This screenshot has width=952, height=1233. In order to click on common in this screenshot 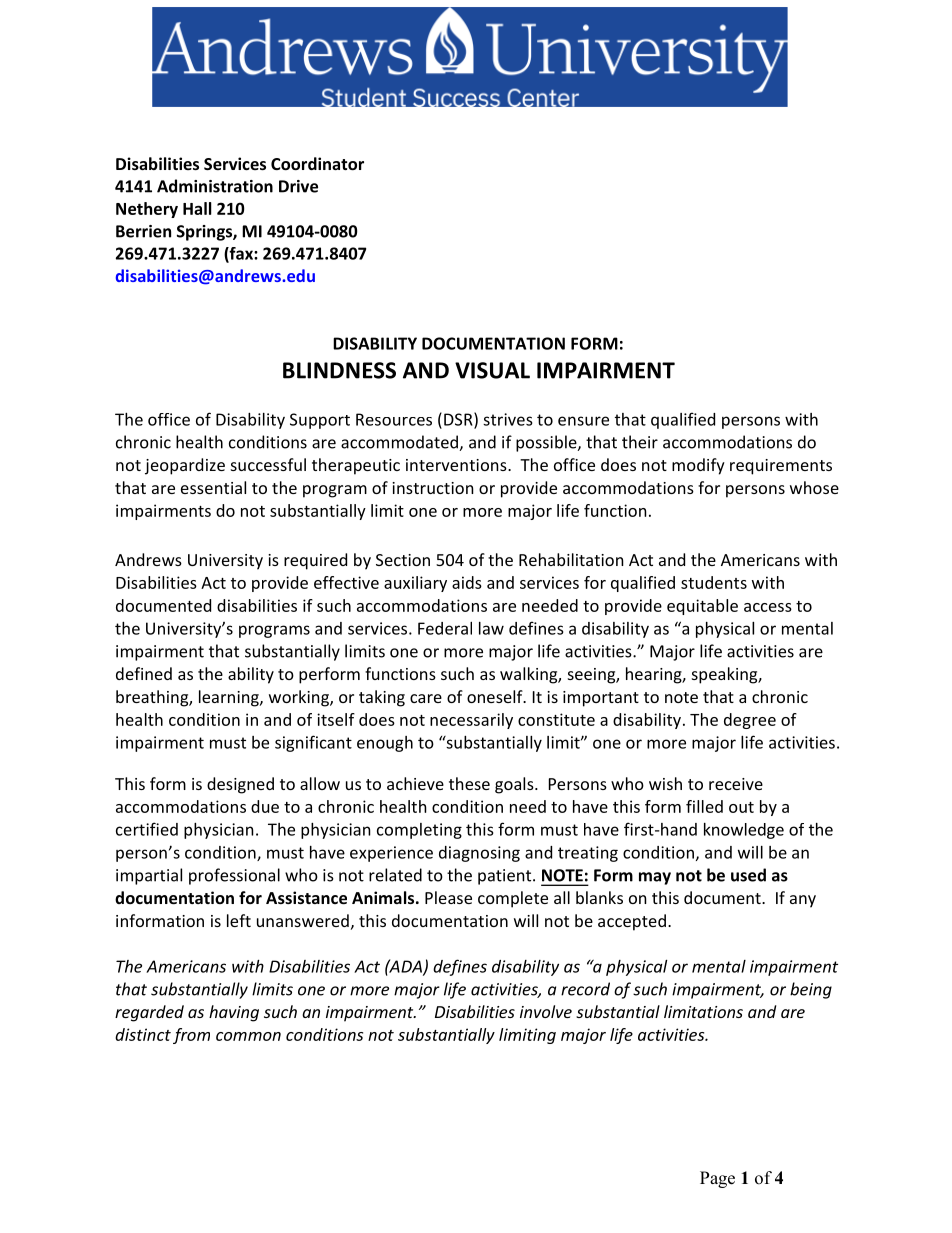, I will do `click(248, 1036)`.
